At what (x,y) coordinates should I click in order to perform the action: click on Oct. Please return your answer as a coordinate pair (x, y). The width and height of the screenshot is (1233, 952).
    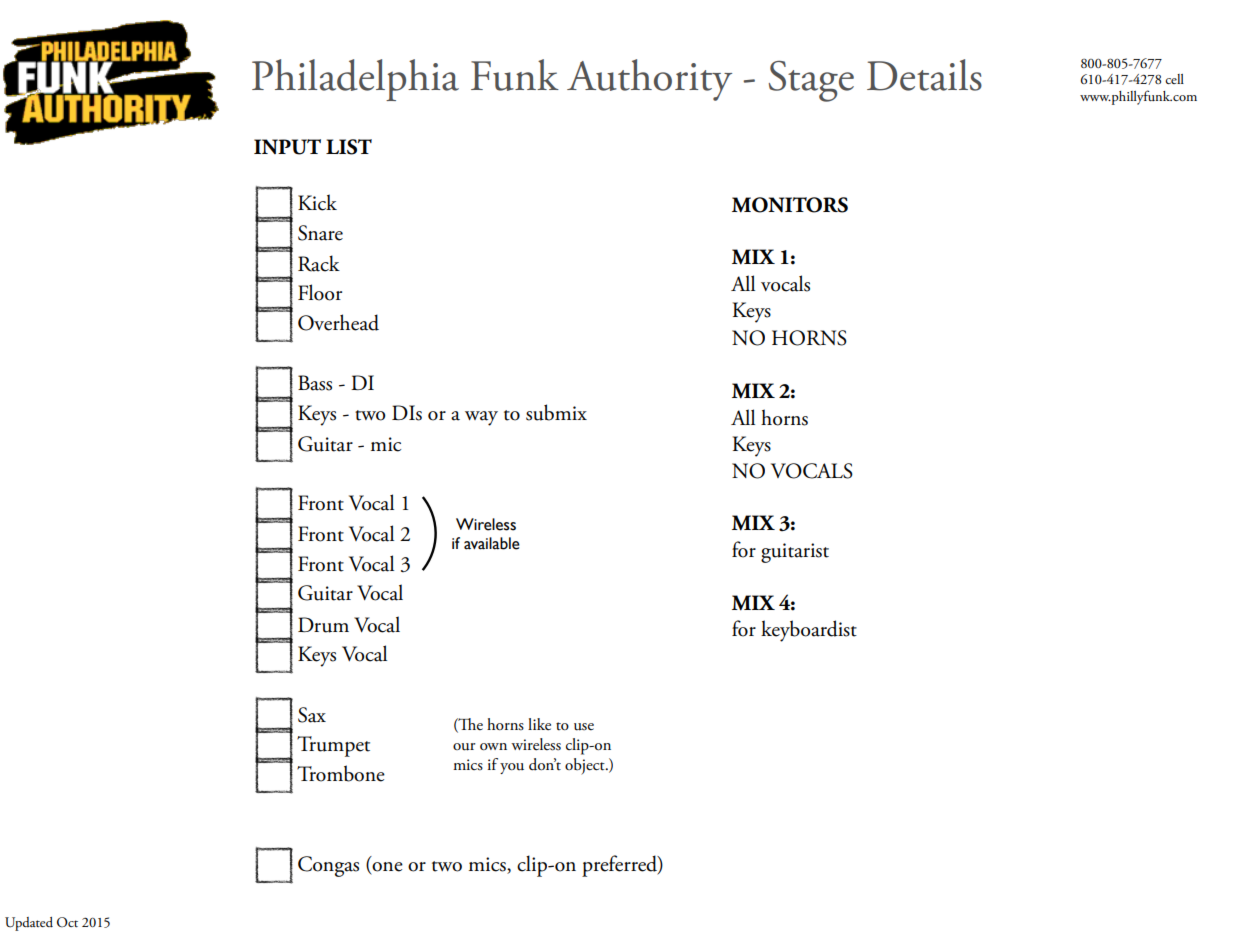
    Looking at the image, I should click on (67, 922).
